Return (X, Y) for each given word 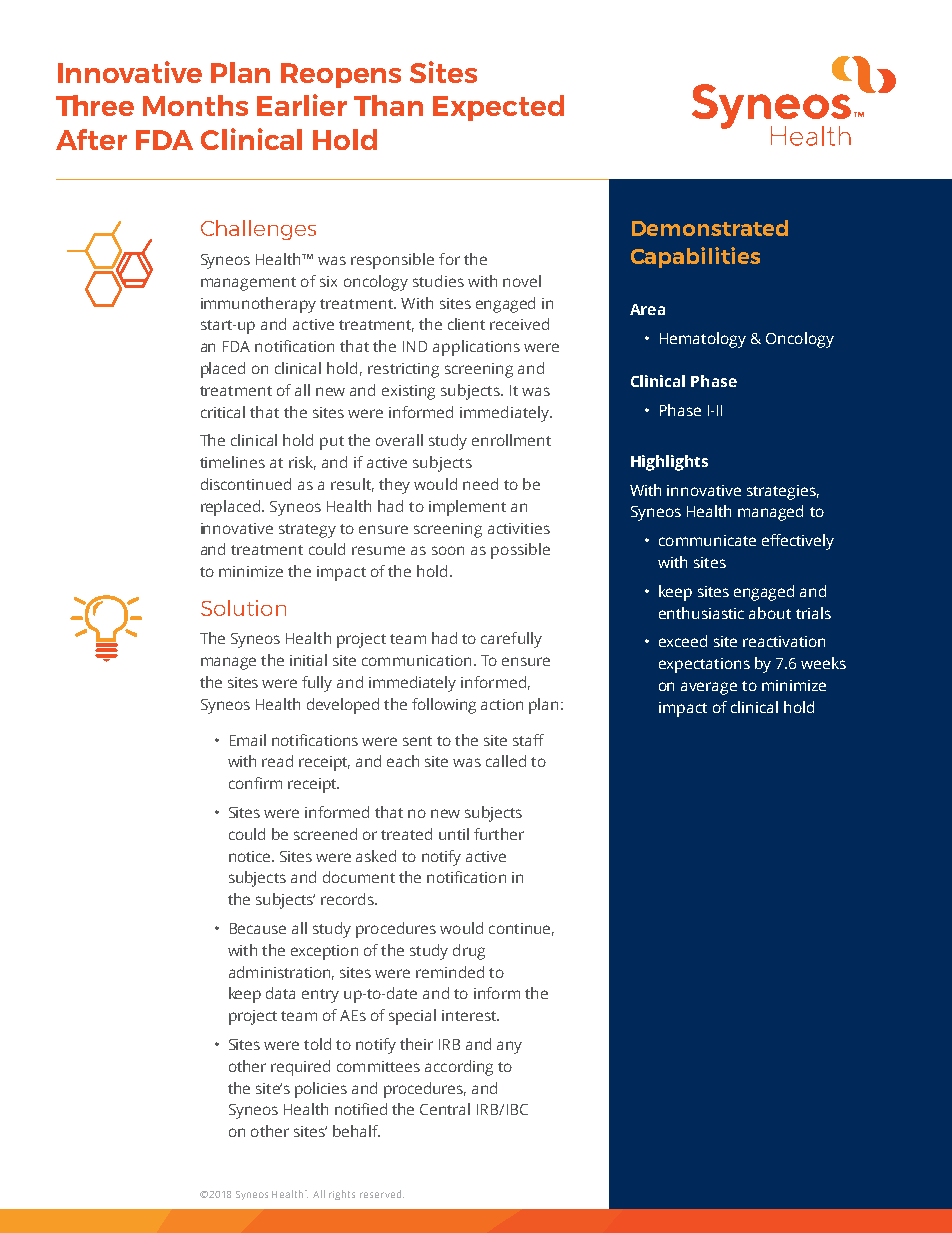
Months (195, 105)
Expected (498, 108)
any (509, 1047)
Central (445, 1109)
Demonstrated (710, 228)
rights (342, 1195)
